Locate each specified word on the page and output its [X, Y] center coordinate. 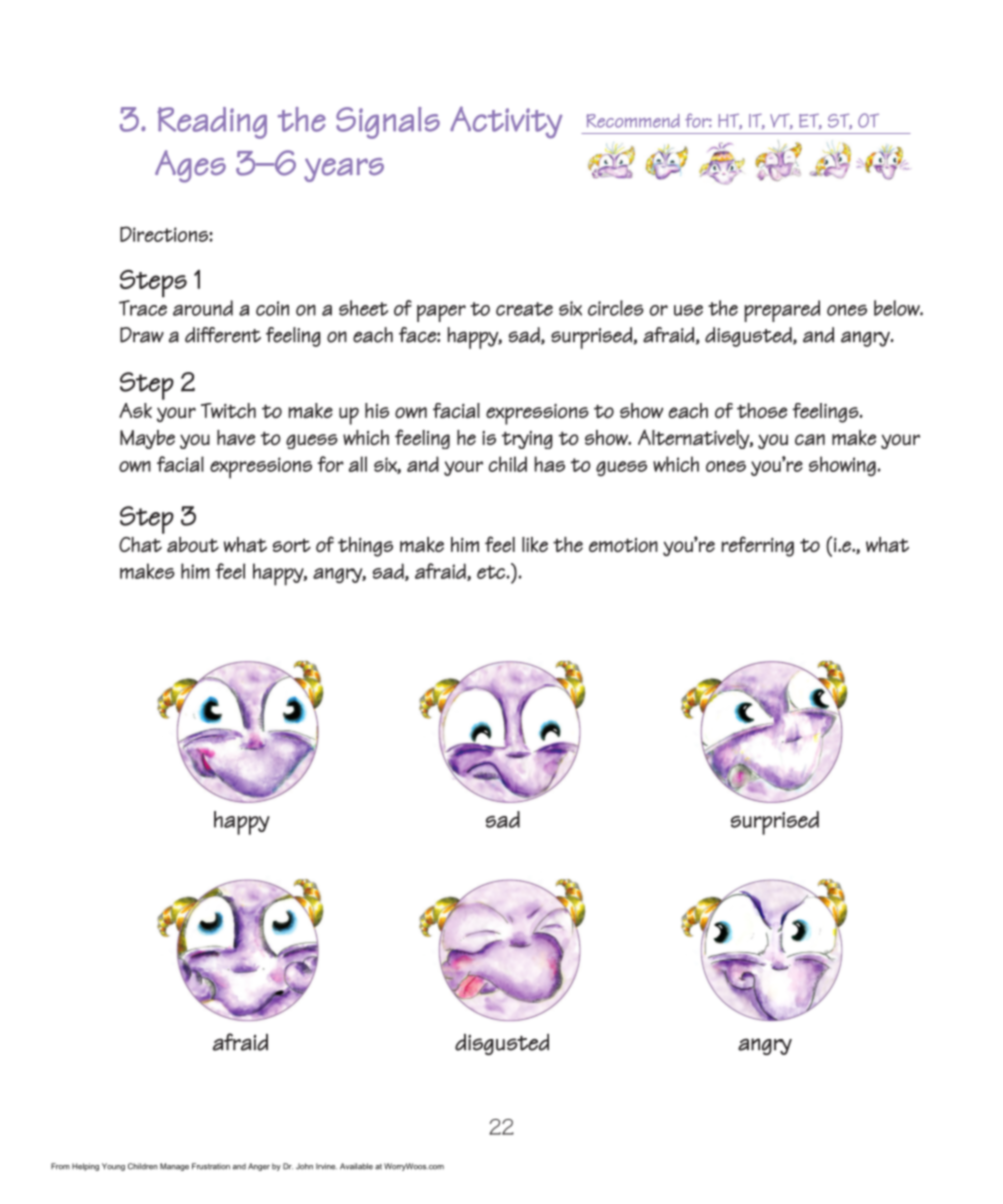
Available [356, 1166]
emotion [623, 545]
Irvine [326, 1166]
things [365, 547]
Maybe [147, 439]
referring [757, 546]
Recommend [633, 121]
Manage [174, 1167]
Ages [190, 166]
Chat [140, 544]
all [358, 464]
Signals [388, 123]
